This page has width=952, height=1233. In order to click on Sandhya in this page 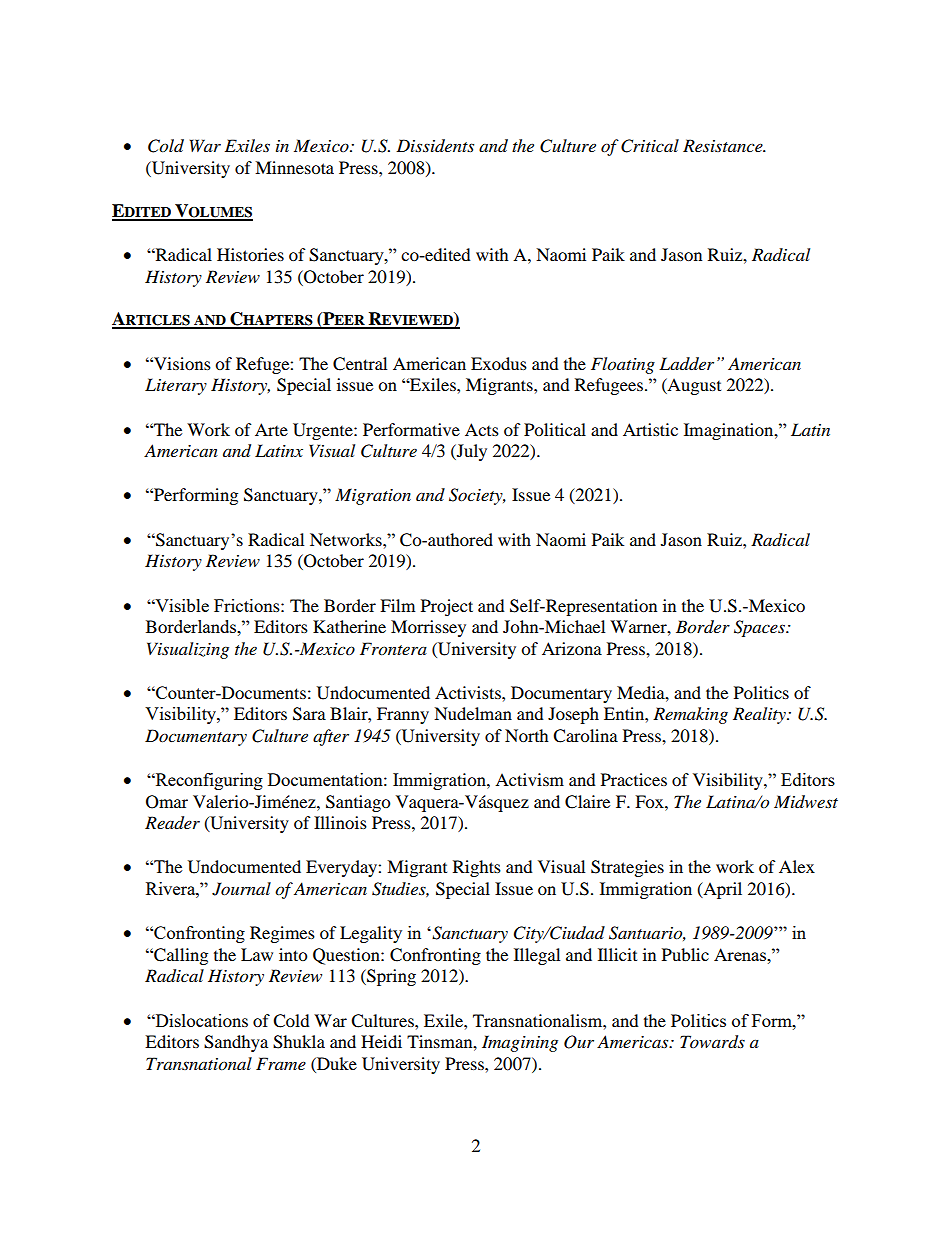, I will do `click(236, 1043)`.
